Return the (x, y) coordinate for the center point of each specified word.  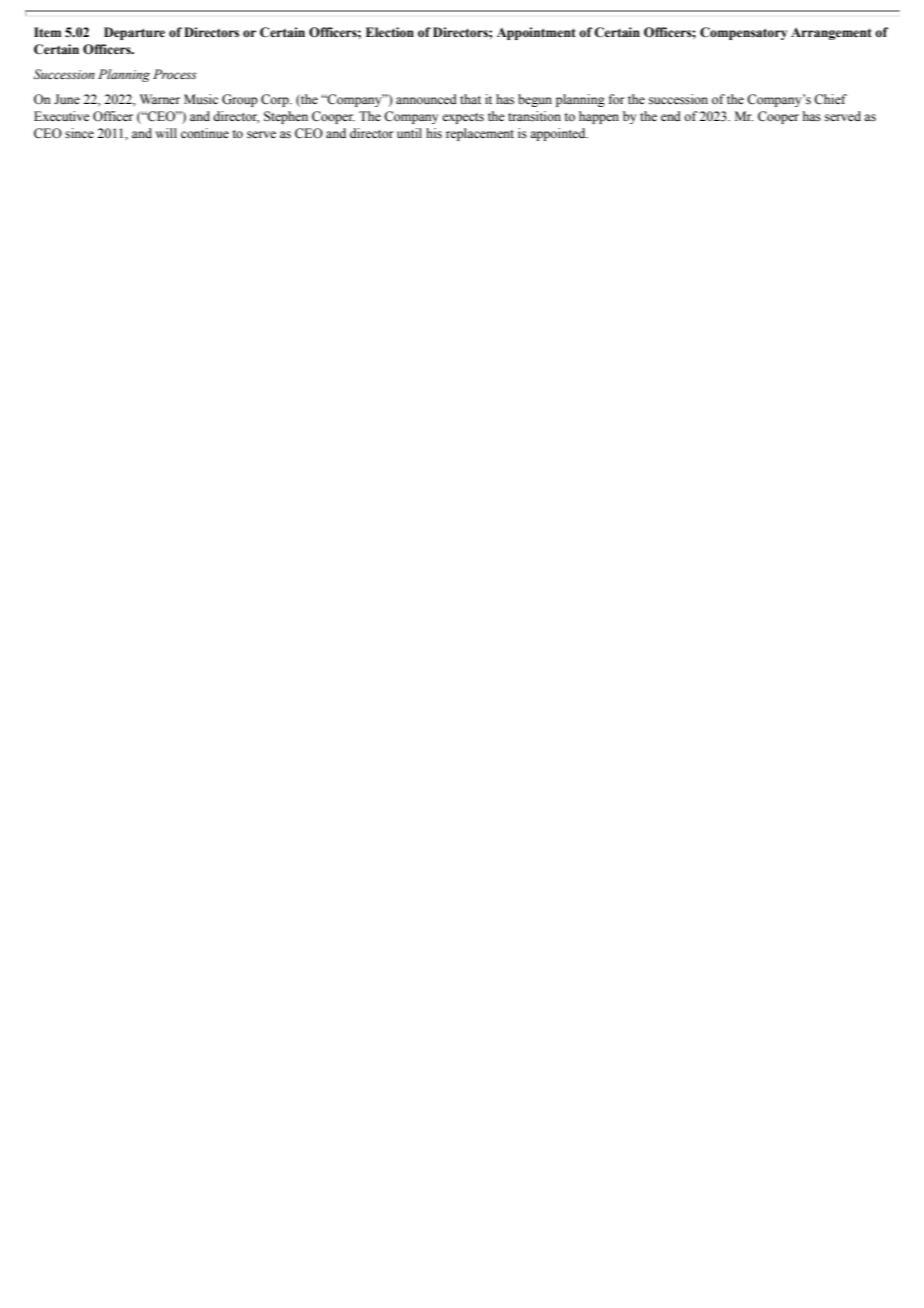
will (166, 133)
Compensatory (743, 33)
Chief (830, 99)
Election (390, 32)
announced (426, 99)
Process (175, 74)
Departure (134, 33)
